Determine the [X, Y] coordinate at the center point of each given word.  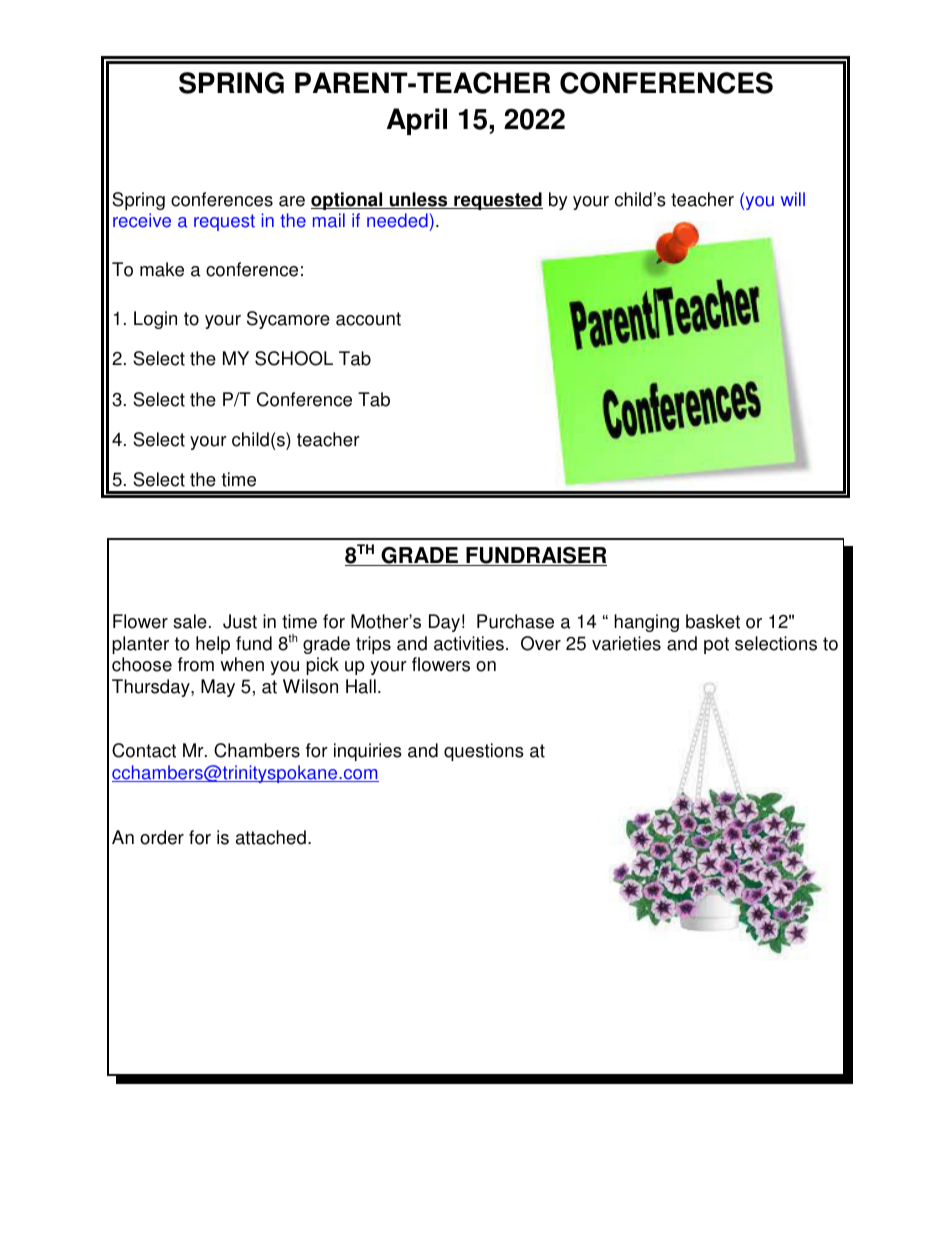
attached [271, 837]
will [793, 199]
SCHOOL [294, 358]
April [417, 121]
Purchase [515, 621]
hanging [646, 623]
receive [142, 220]
